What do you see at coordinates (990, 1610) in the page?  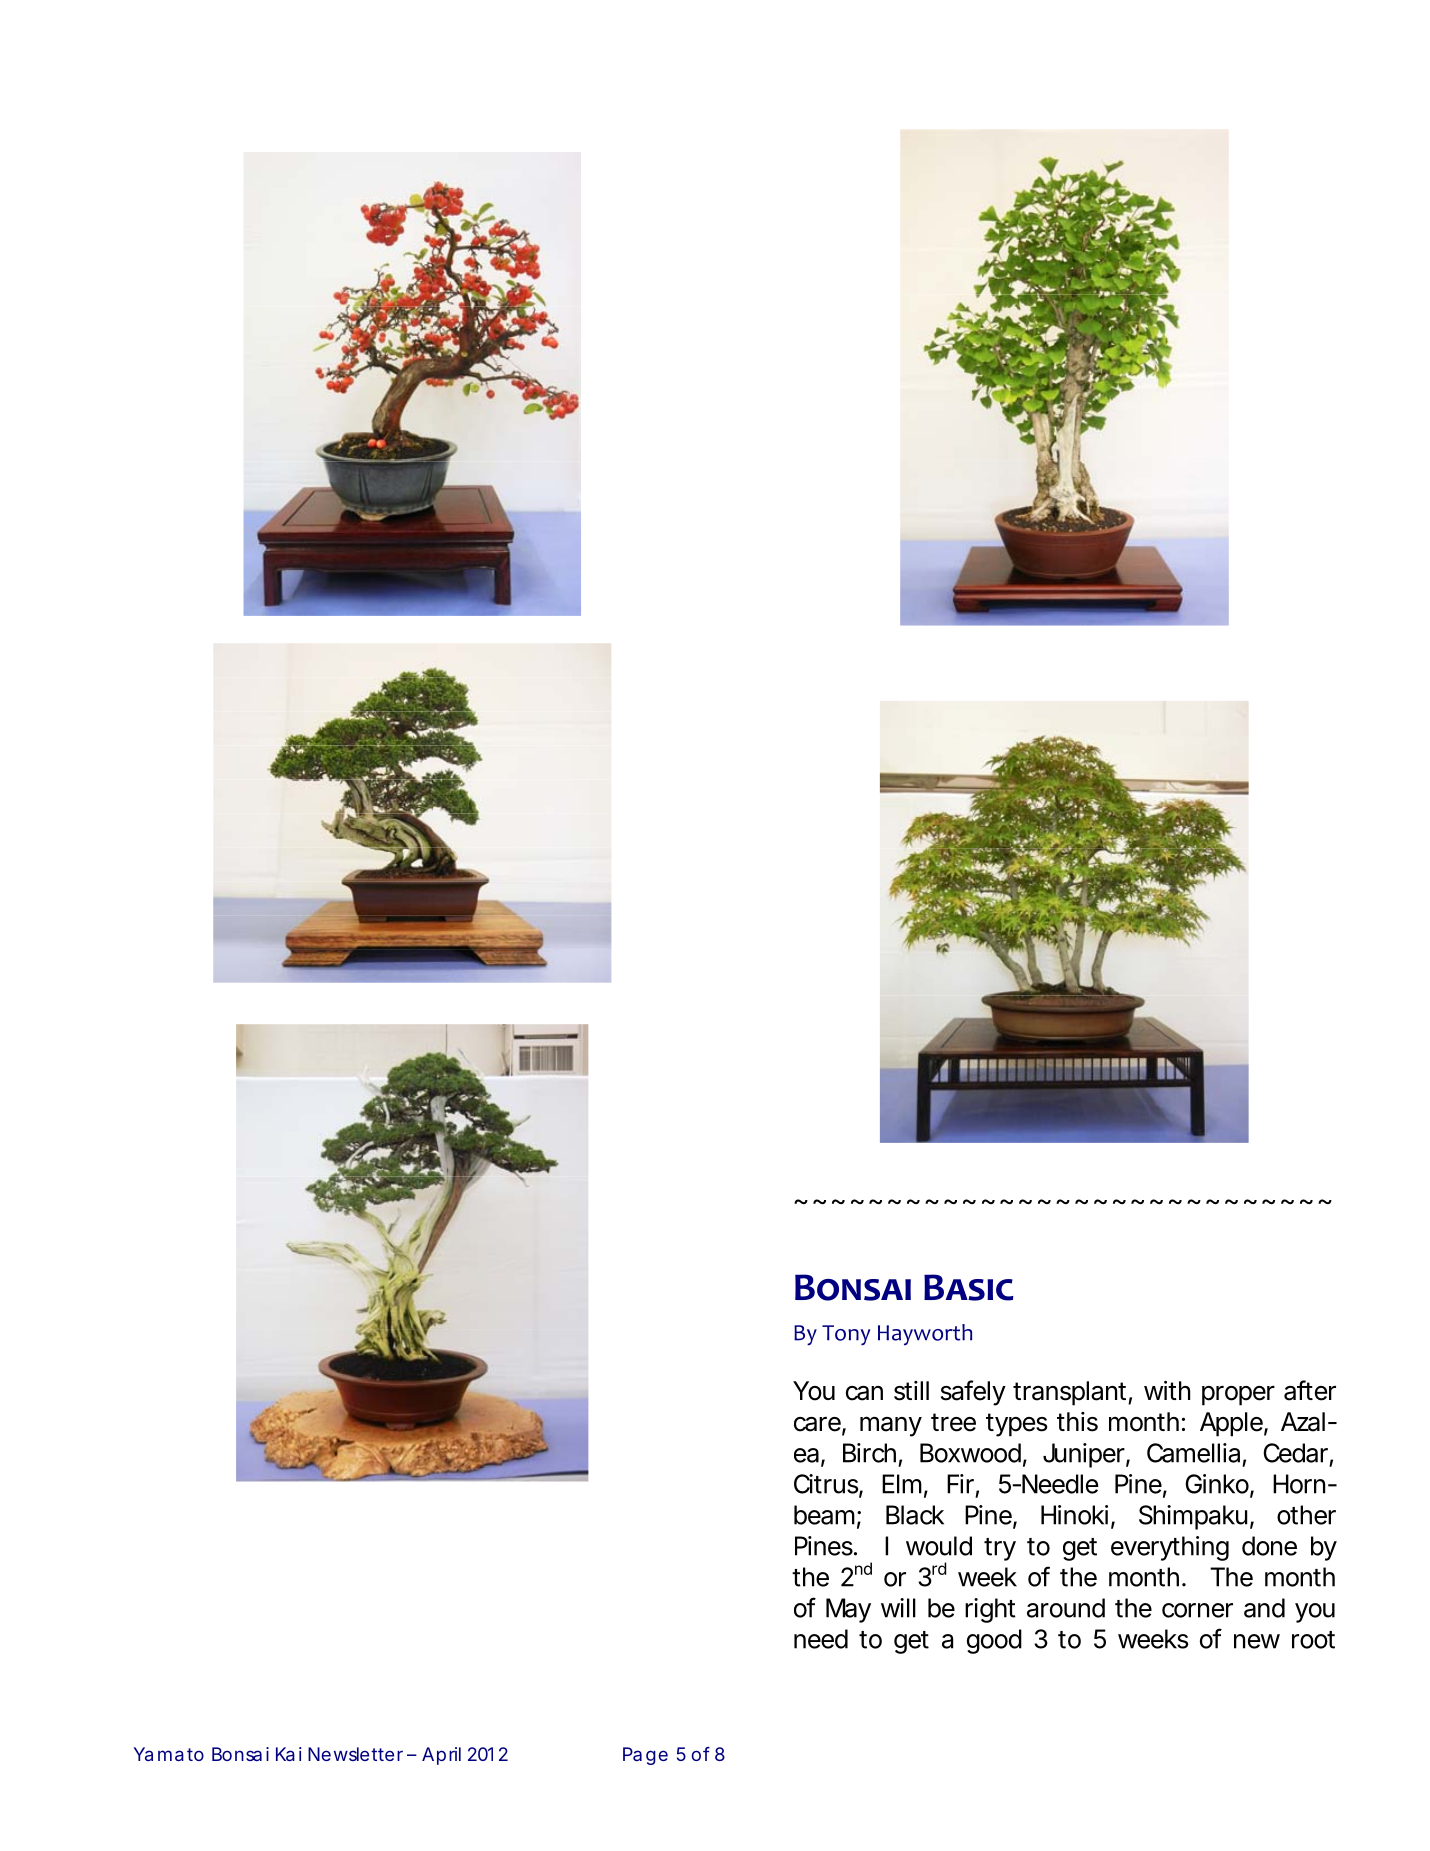 I see `right` at bounding box center [990, 1610].
